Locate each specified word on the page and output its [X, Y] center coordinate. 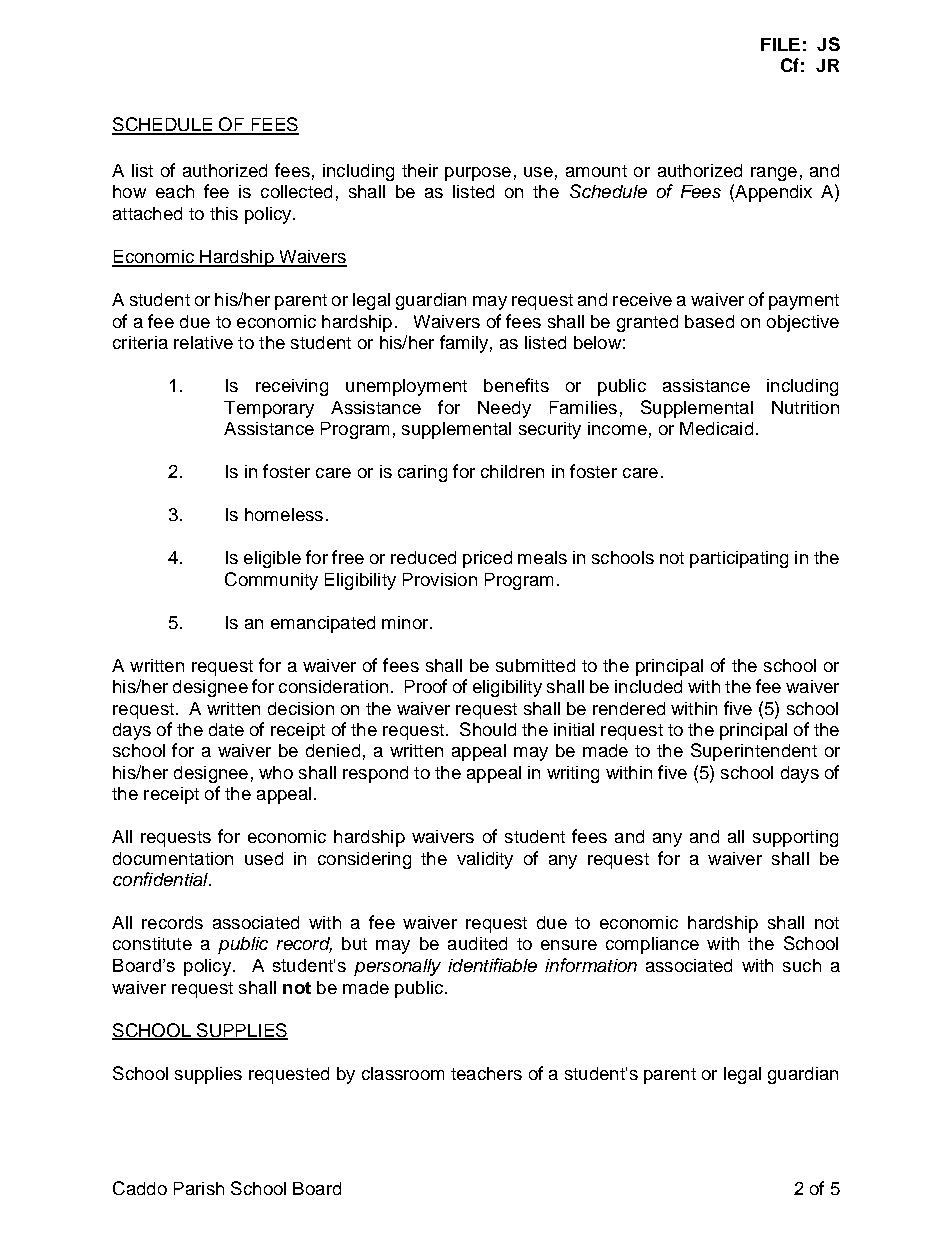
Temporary [269, 409]
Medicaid [716, 428]
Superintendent [754, 752]
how [129, 191]
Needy [504, 409]
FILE [780, 44]
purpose [478, 174]
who [276, 772]
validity [485, 860]
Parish [199, 1188]
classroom [403, 1073]
